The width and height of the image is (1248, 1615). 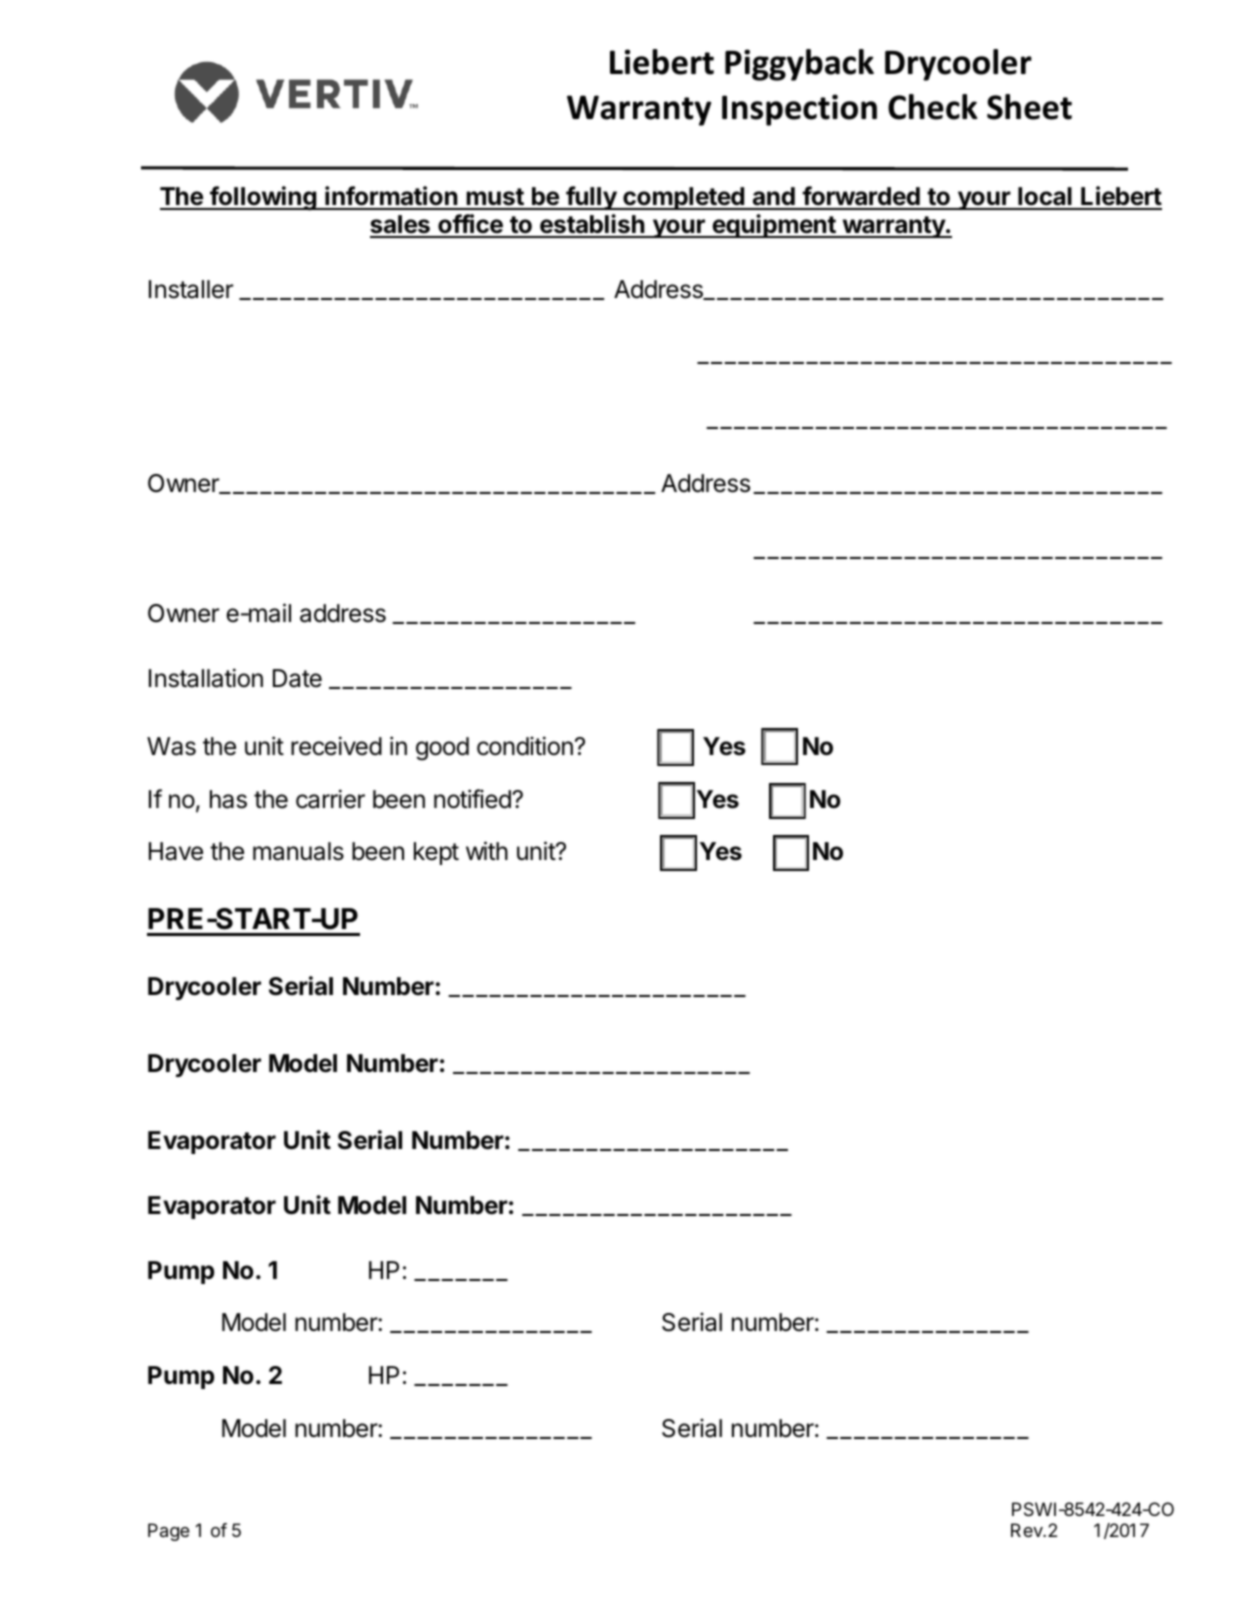 I want to click on with, so click(x=487, y=850).
